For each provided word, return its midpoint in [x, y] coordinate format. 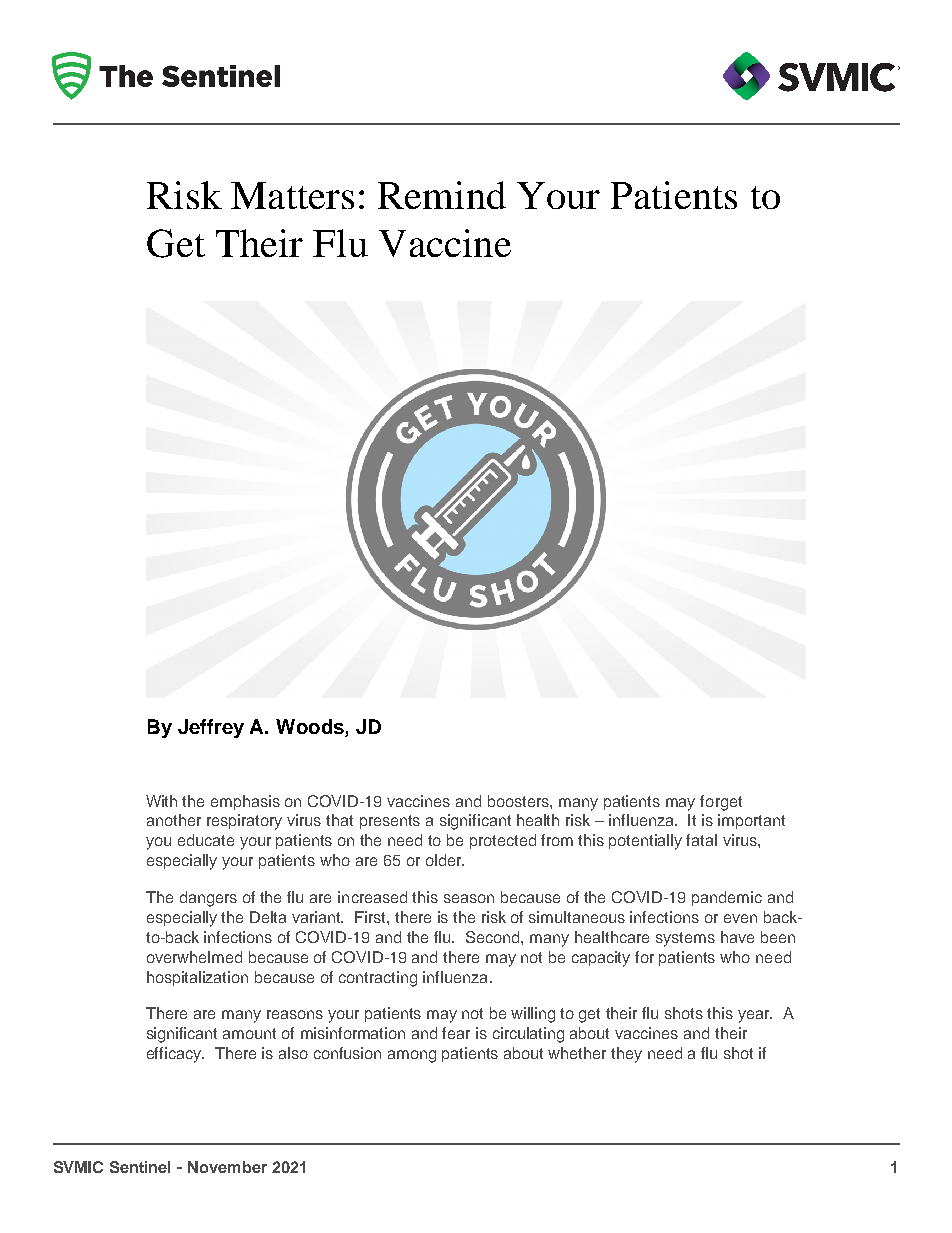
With [161, 801]
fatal [701, 840]
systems [685, 939]
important [751, 821]
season [469, 898]
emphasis [245, 802]
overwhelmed [194, 957]
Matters [292, 195]
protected [503, 841]
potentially [645, 842]
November [227, 1167]
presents [390, 822]
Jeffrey [211, 728]
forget [721, 803]
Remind [442, 195]
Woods [311, 728]
